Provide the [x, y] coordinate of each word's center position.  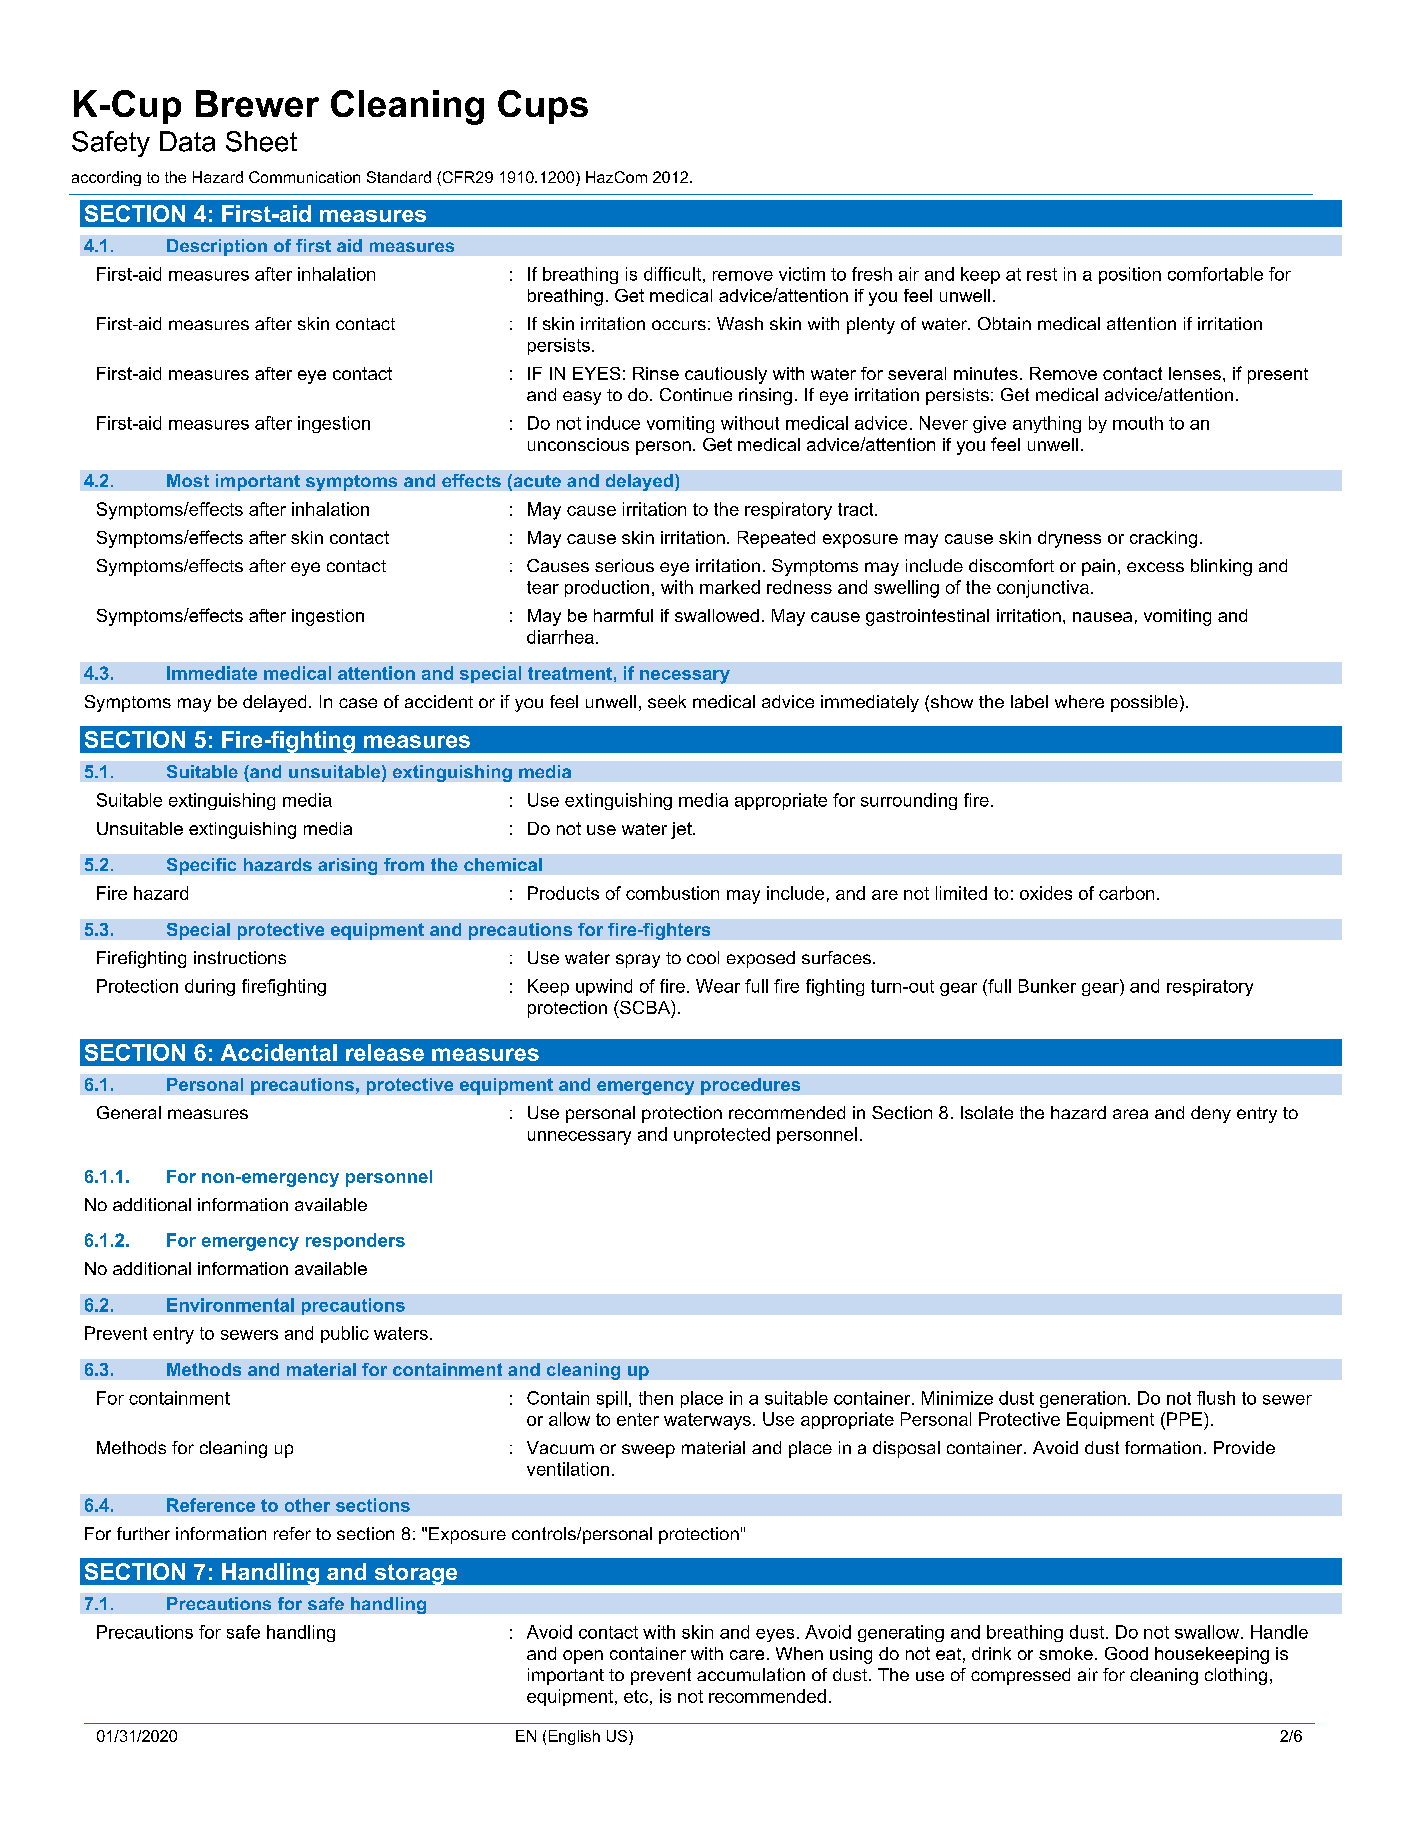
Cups [543, 107]
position [1130, 275]
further [143, 1533]
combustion [672, 893]
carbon [1126, 893]
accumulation [751, 1674]
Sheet [261, 141]
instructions [240, 957]
